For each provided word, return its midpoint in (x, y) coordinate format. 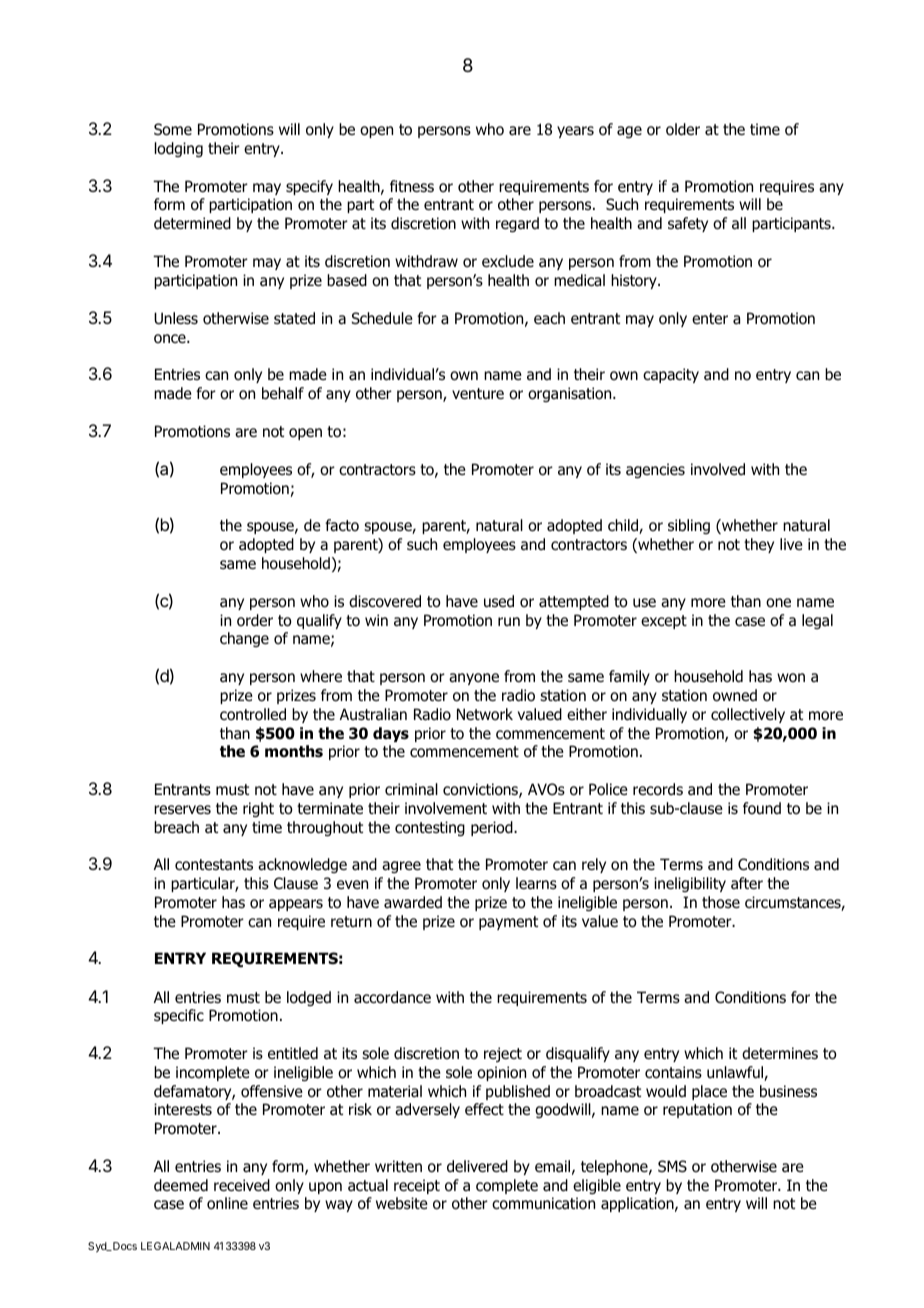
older (683, 129)
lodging (179, 149)
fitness (412, 186)
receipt (417, 1186)
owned (735, 695)
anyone (474, 679)
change (244, 639)
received (242, 1185)
